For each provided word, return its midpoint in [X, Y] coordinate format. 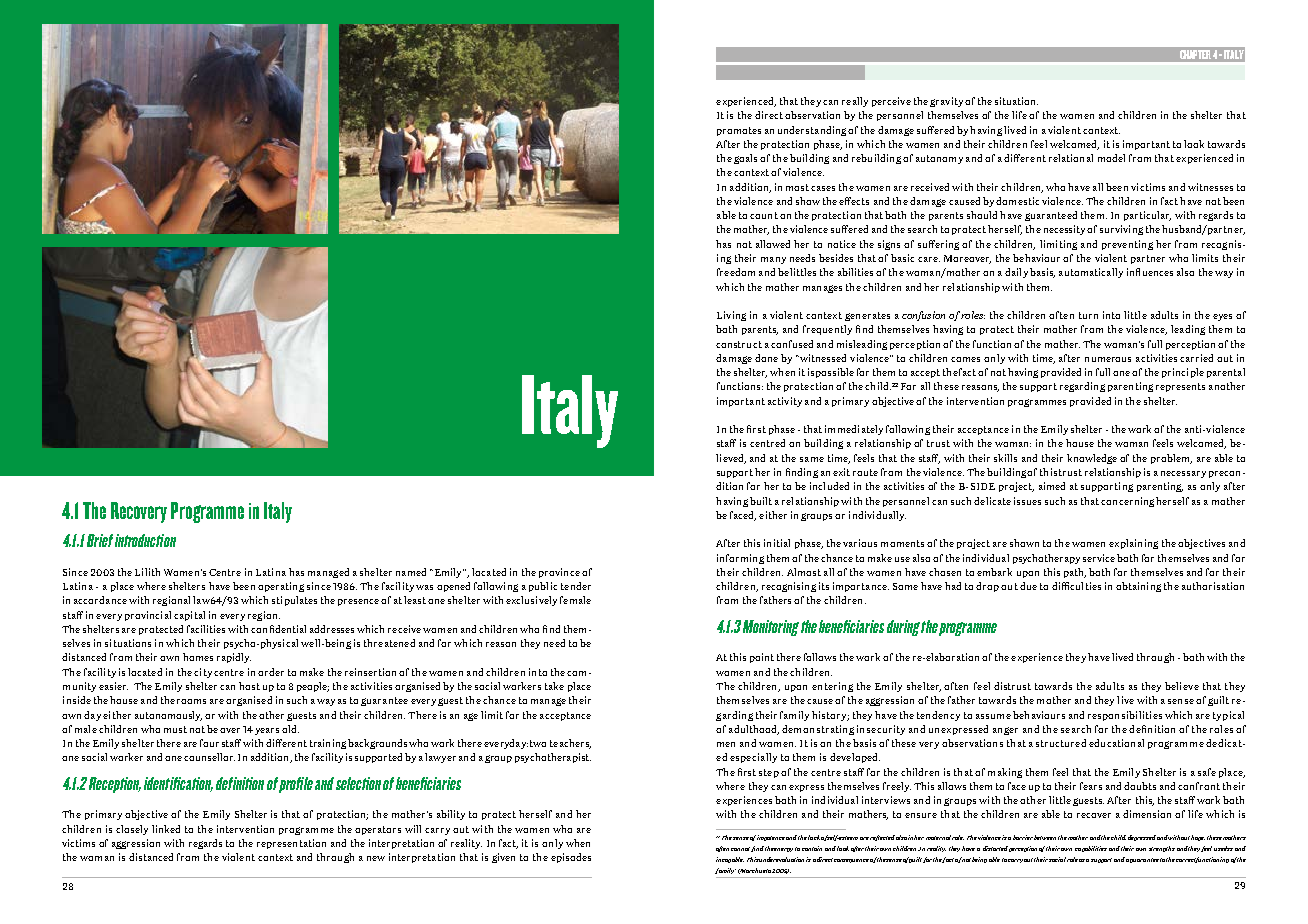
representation [291, 844]
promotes [739, 131]
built [761, 501]
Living [731, 316]
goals [745, 159]
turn [1088, 315]
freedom [736, 272]
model [1111, 158]
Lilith [147, 572]
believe [1182, 686]
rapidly [234, 658]
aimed [1052, 486]
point [762, 658]
